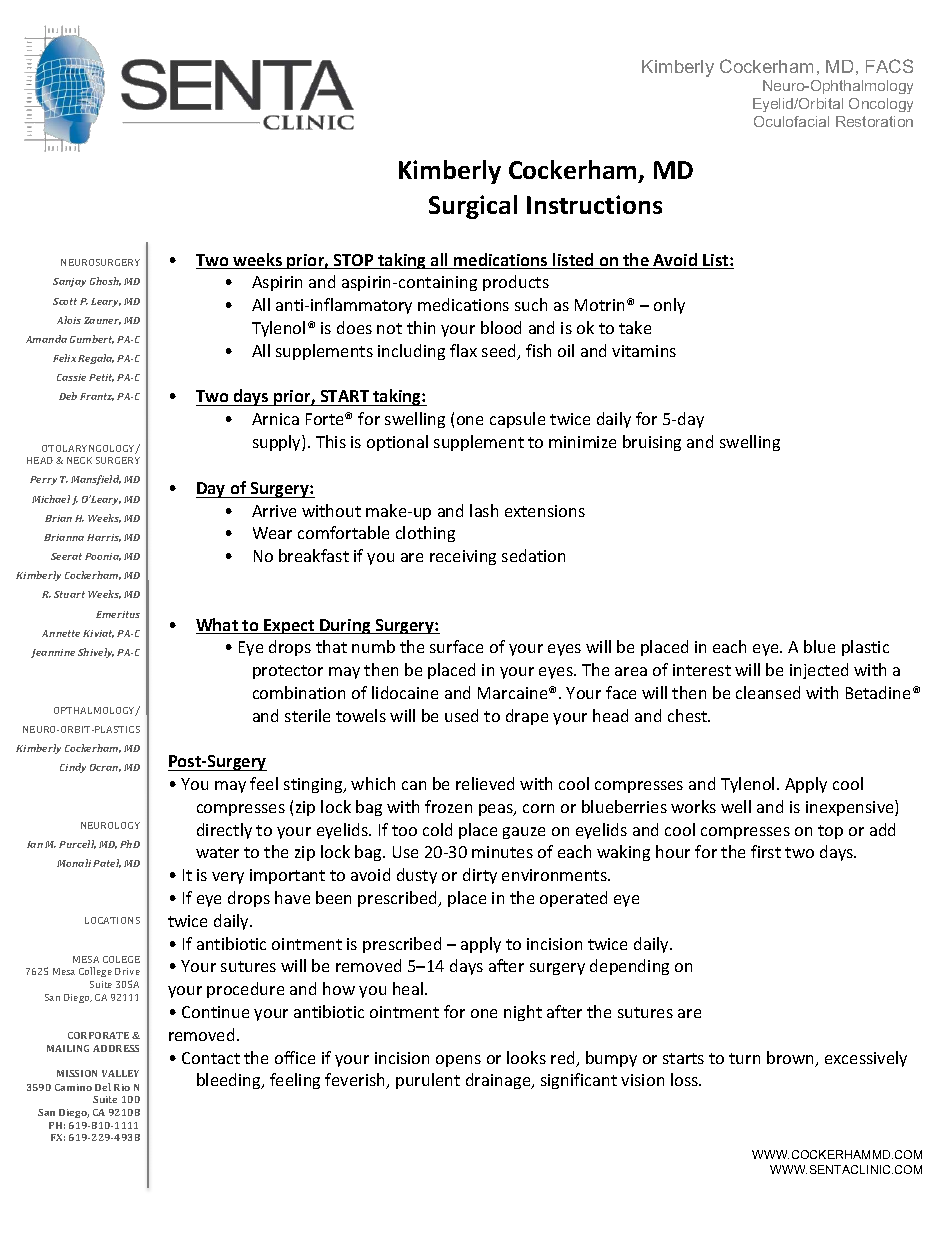  Describe the element at coordinates (69, 282) in the screenshot. I see `Sanjay` at that location.
